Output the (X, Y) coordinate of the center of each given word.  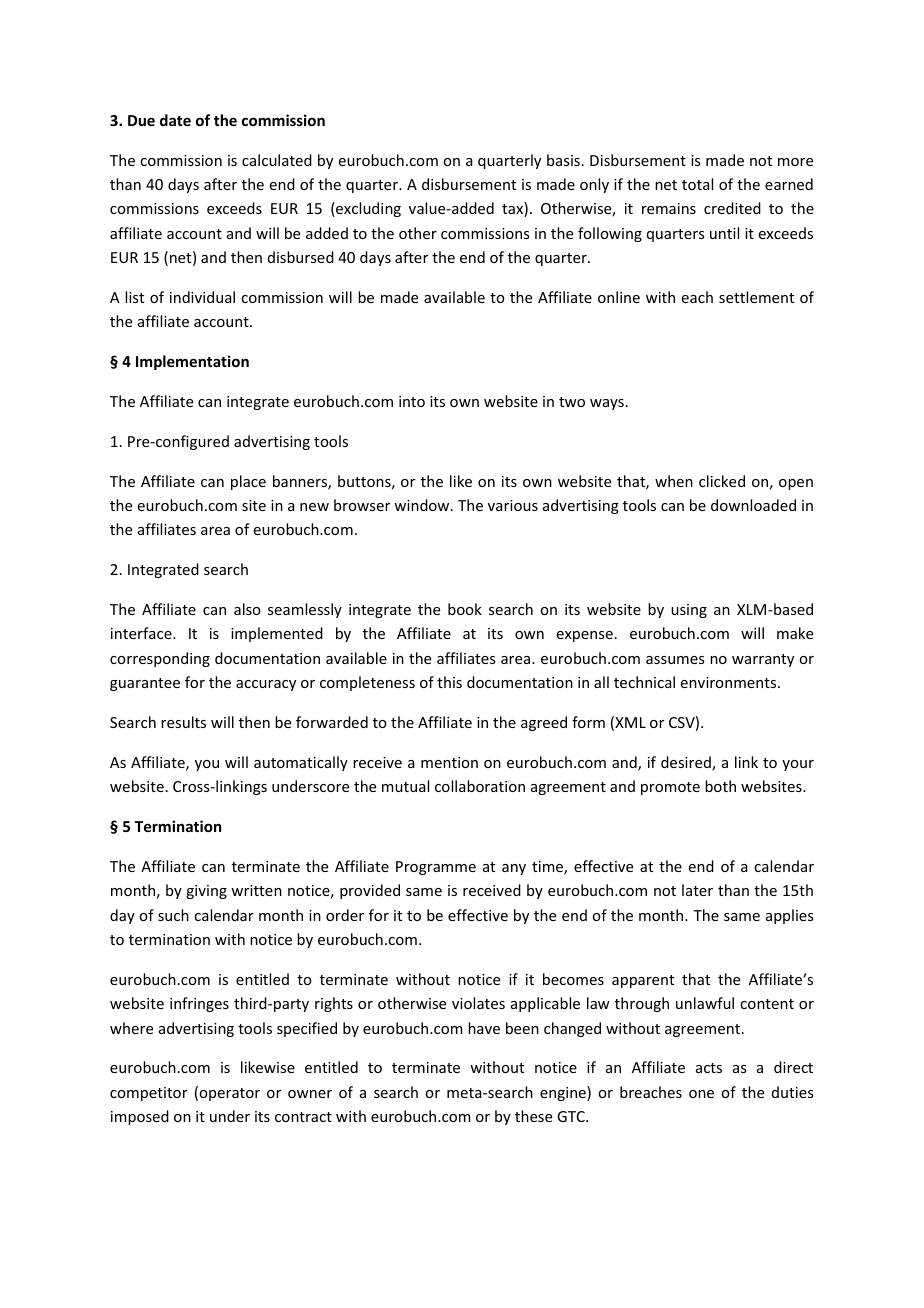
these (533, 1116)
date (175, 120)
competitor (149, 1094)
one (701, 1094)
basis (563, 160)
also (247, 609)
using (689, 611)
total (697, 184)
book (465, 609)
